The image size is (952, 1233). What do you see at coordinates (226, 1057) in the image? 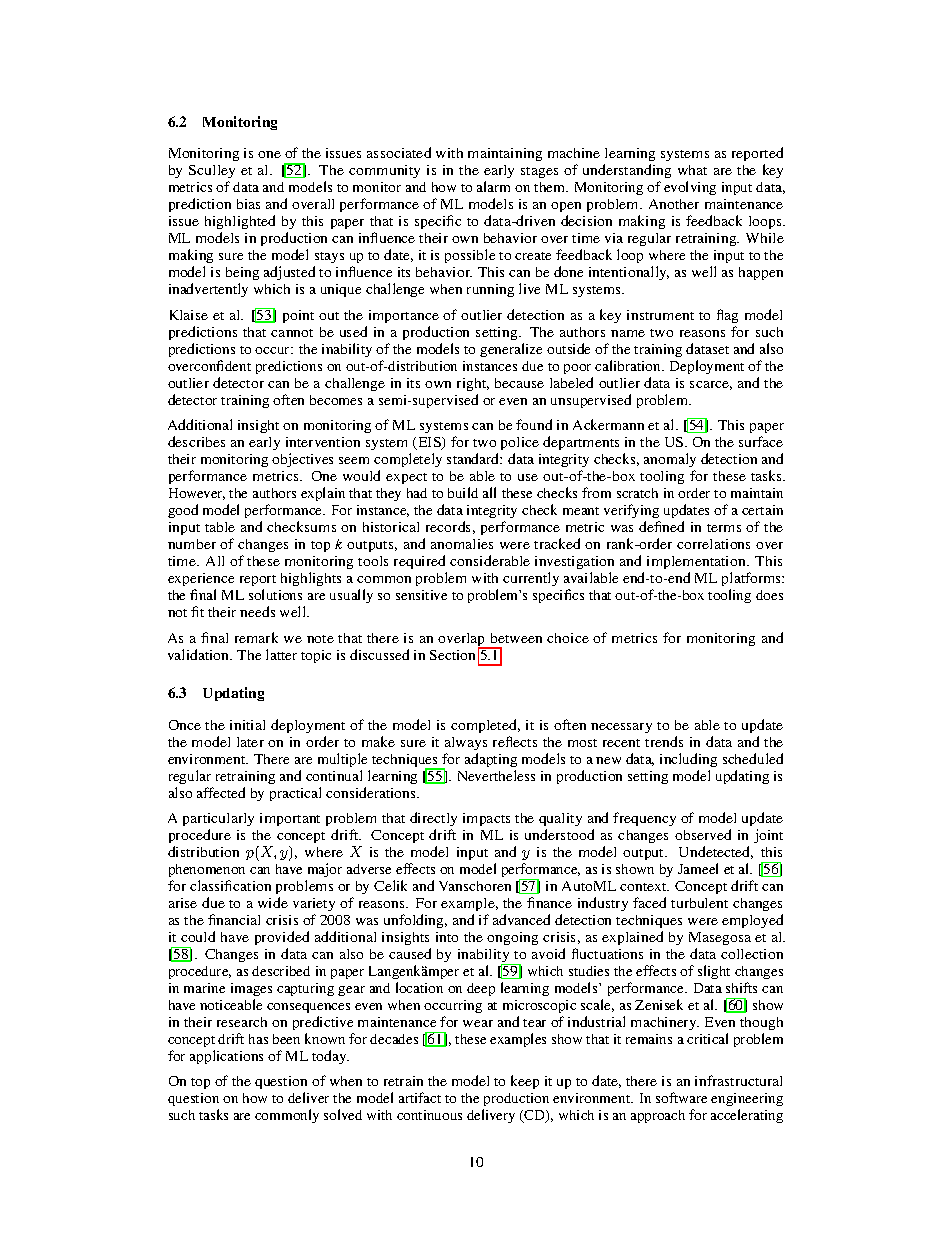
I see `applications` at bounding box center [226, 1057].
